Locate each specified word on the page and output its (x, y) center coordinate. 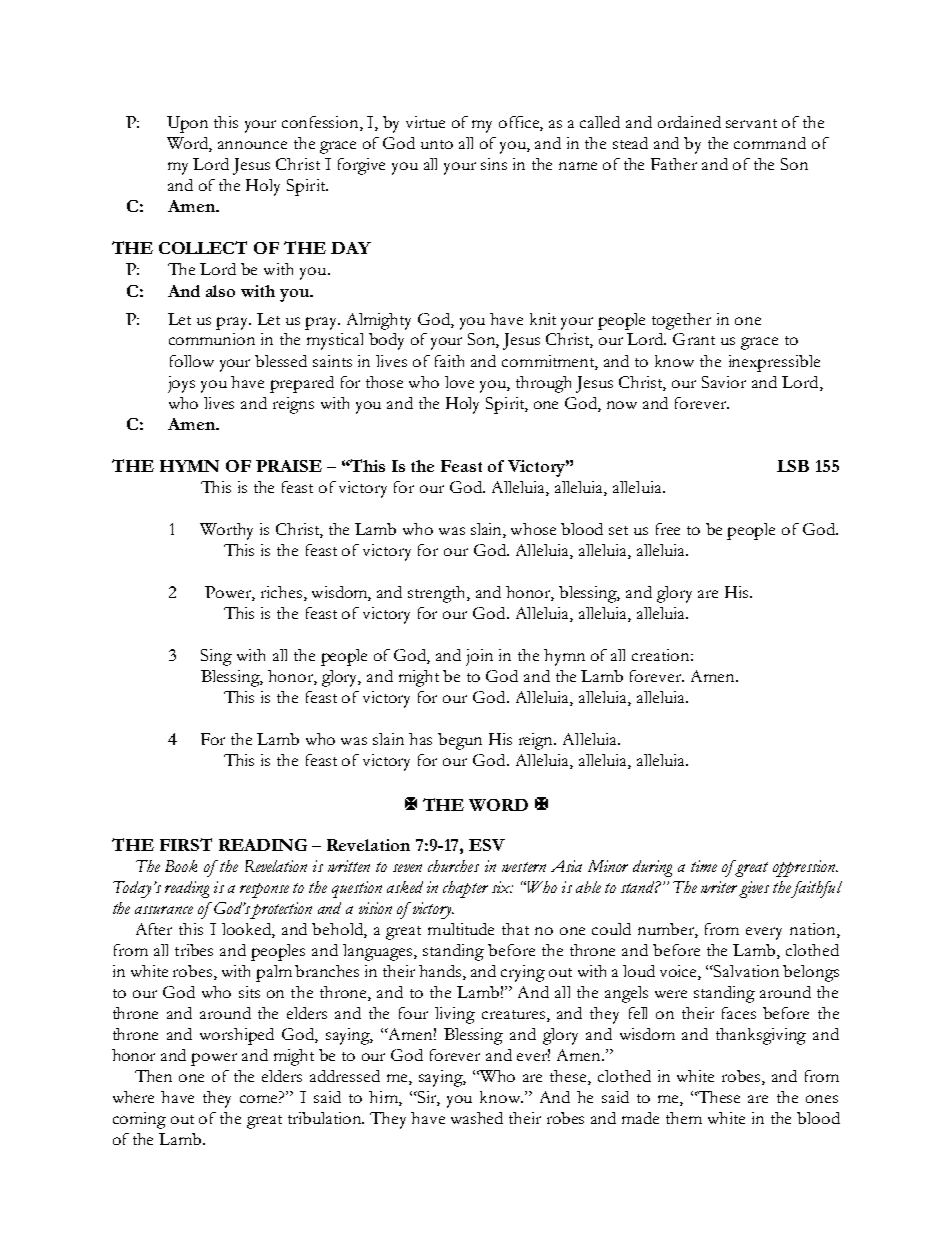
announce (252, 145)
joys (181, 384)
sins (494, 164)
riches (281, 592)
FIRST (186, 844)
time (704, 866)
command (770, 143)
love (459, 382)
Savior (724, 382)
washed (477, 1118)
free (668, 529)
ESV (487, 845)
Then (153, 1076)
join (479, 657)
